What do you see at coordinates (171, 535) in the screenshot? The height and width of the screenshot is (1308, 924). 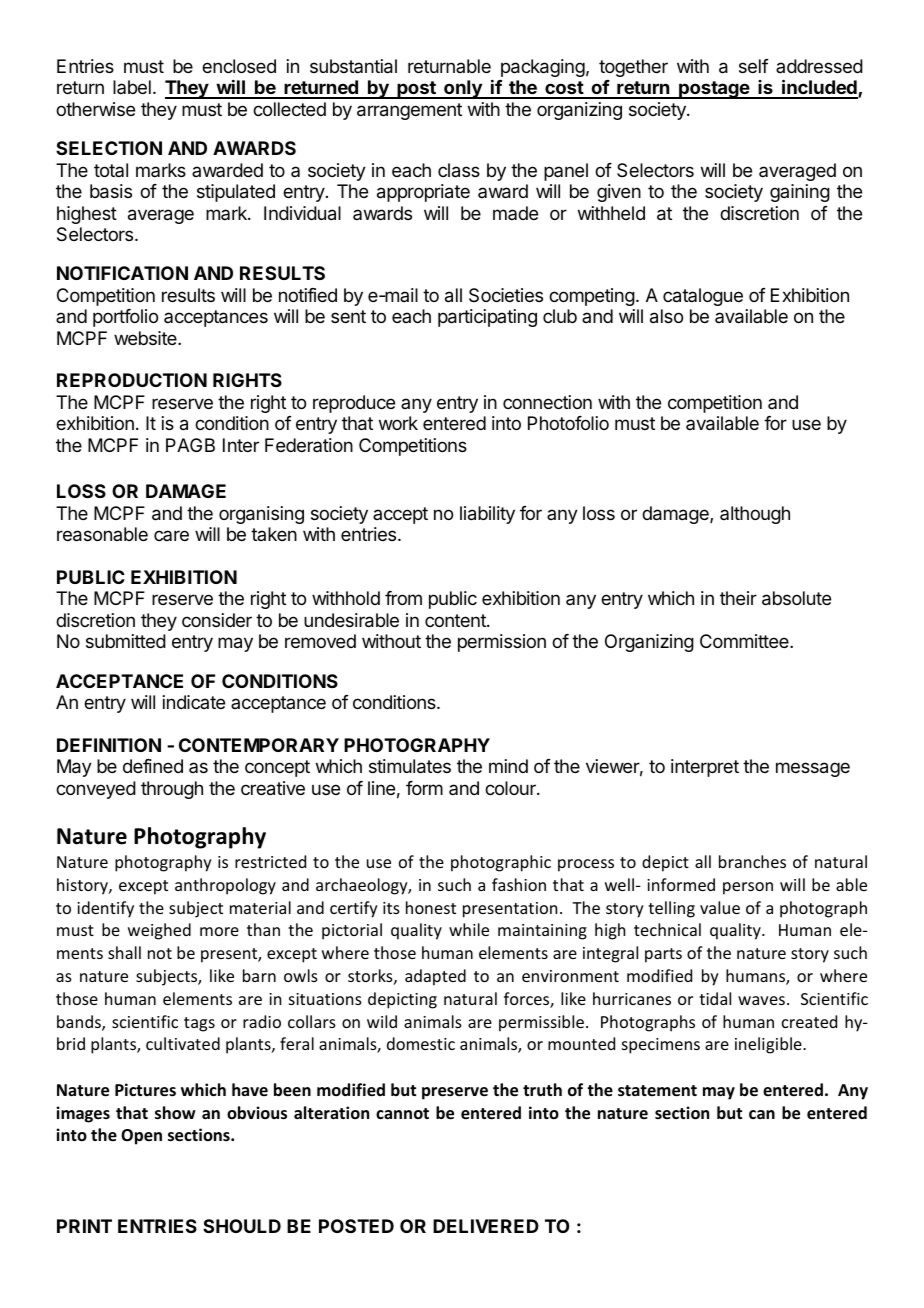 I see `care` at bounding box center [171, 535].
